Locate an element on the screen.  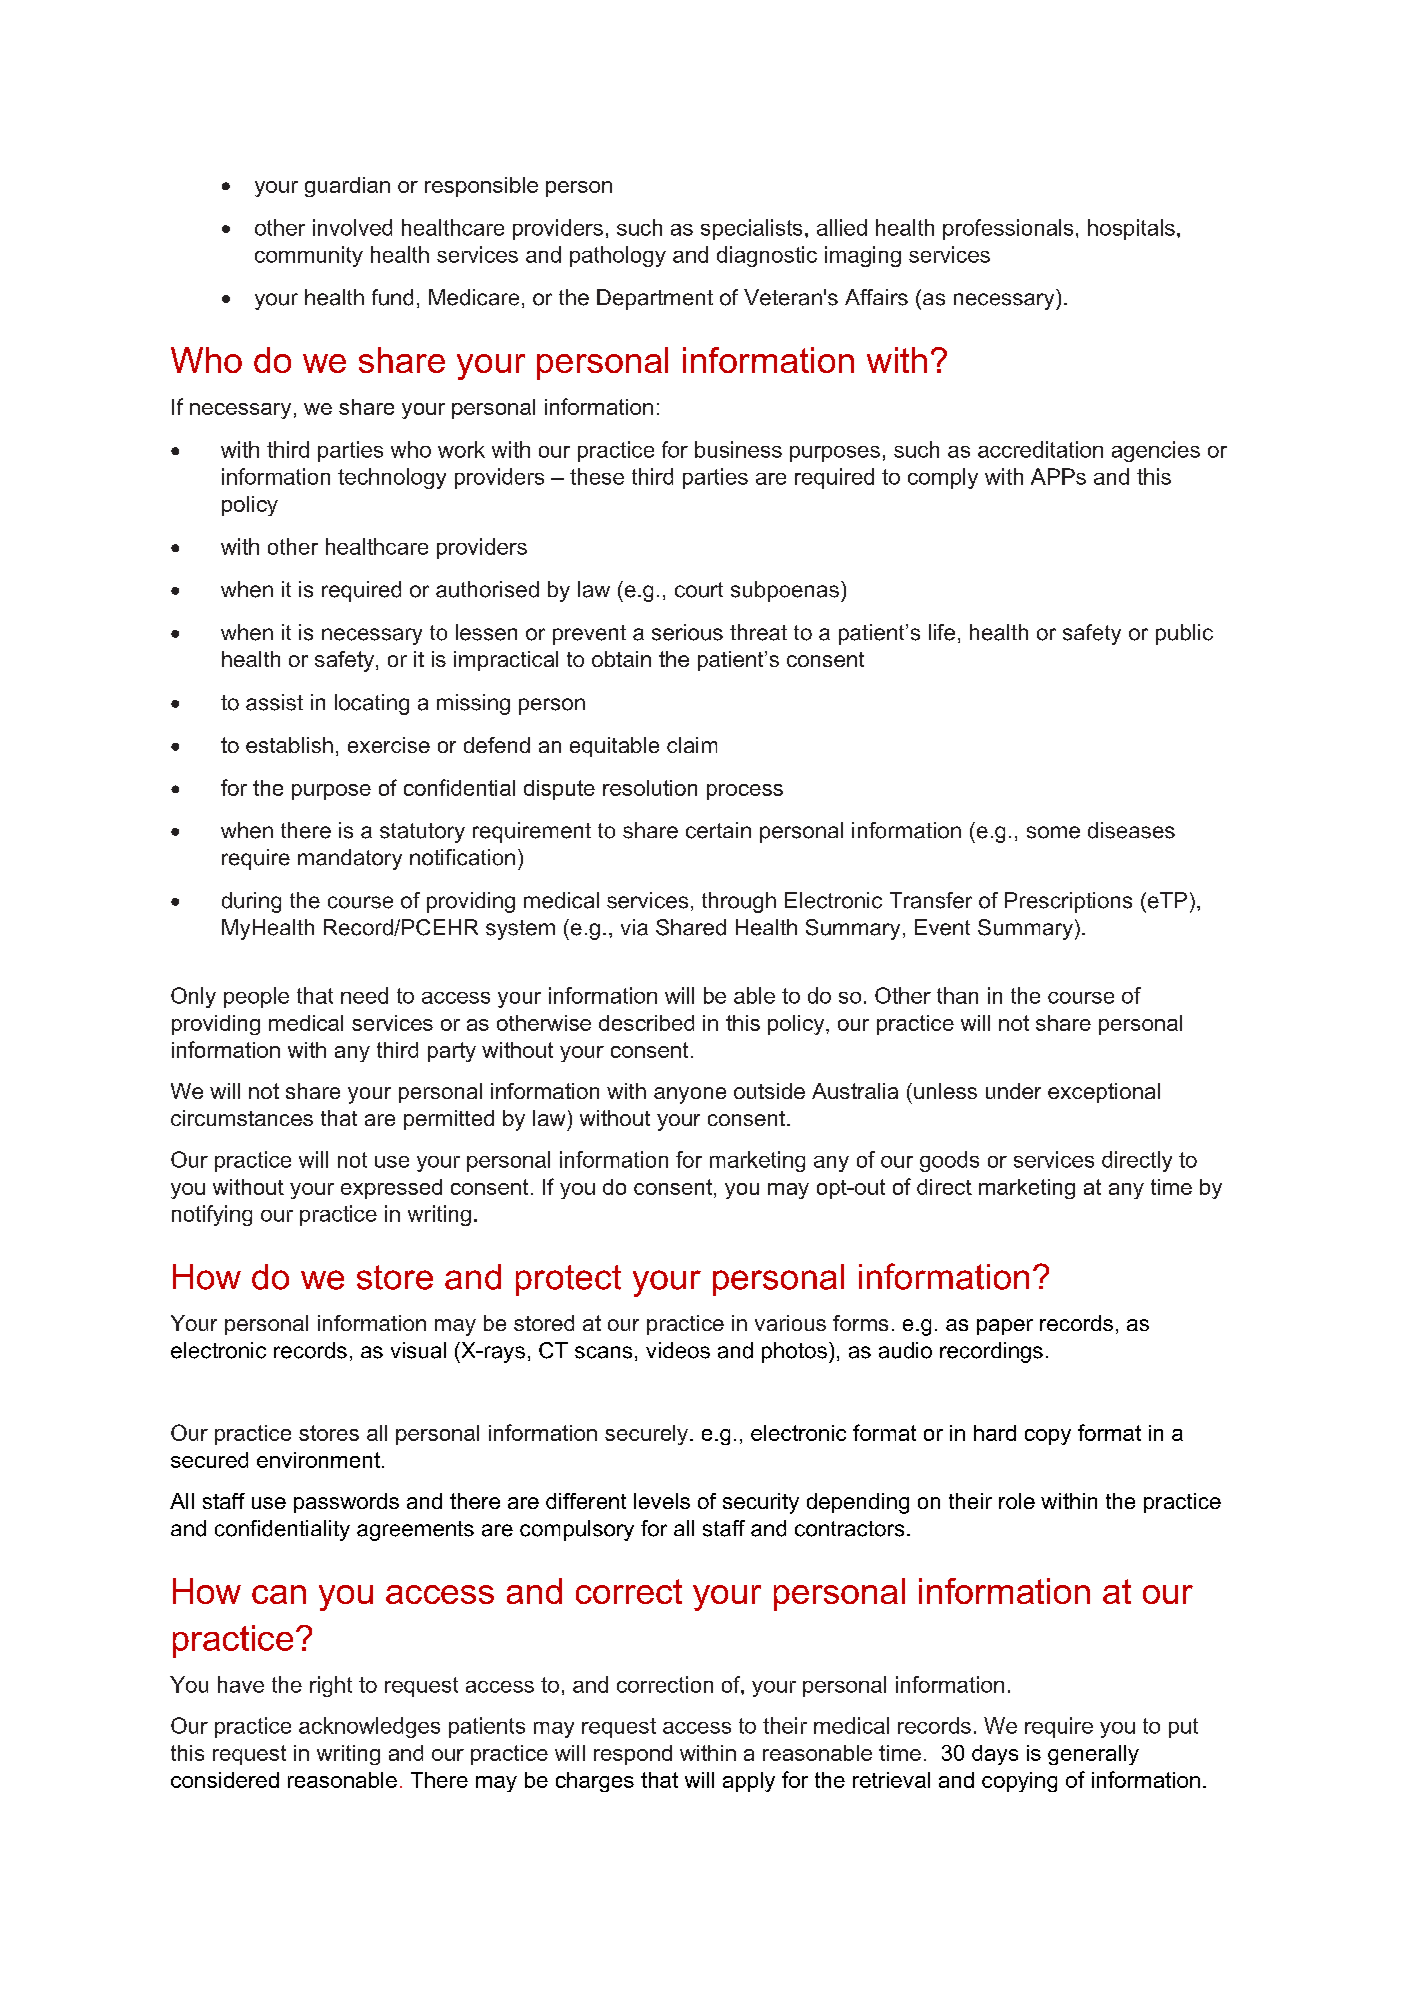
environment is located at coordinates (318, 1460).
